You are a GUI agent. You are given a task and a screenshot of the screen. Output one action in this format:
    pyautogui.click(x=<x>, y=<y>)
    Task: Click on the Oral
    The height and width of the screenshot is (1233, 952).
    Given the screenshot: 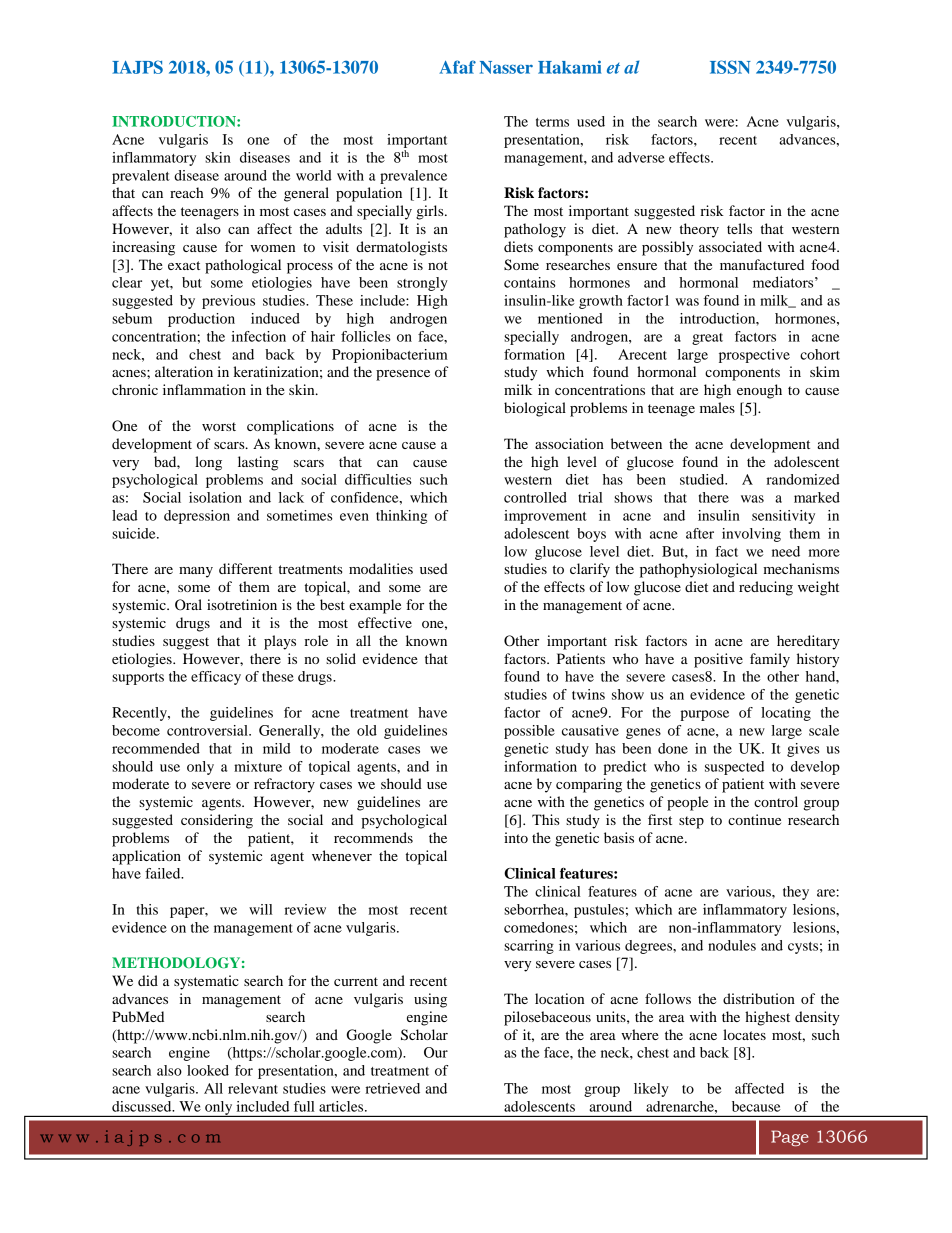 What is the action you would take?
    pyautogui.click(x=188, y=605)
